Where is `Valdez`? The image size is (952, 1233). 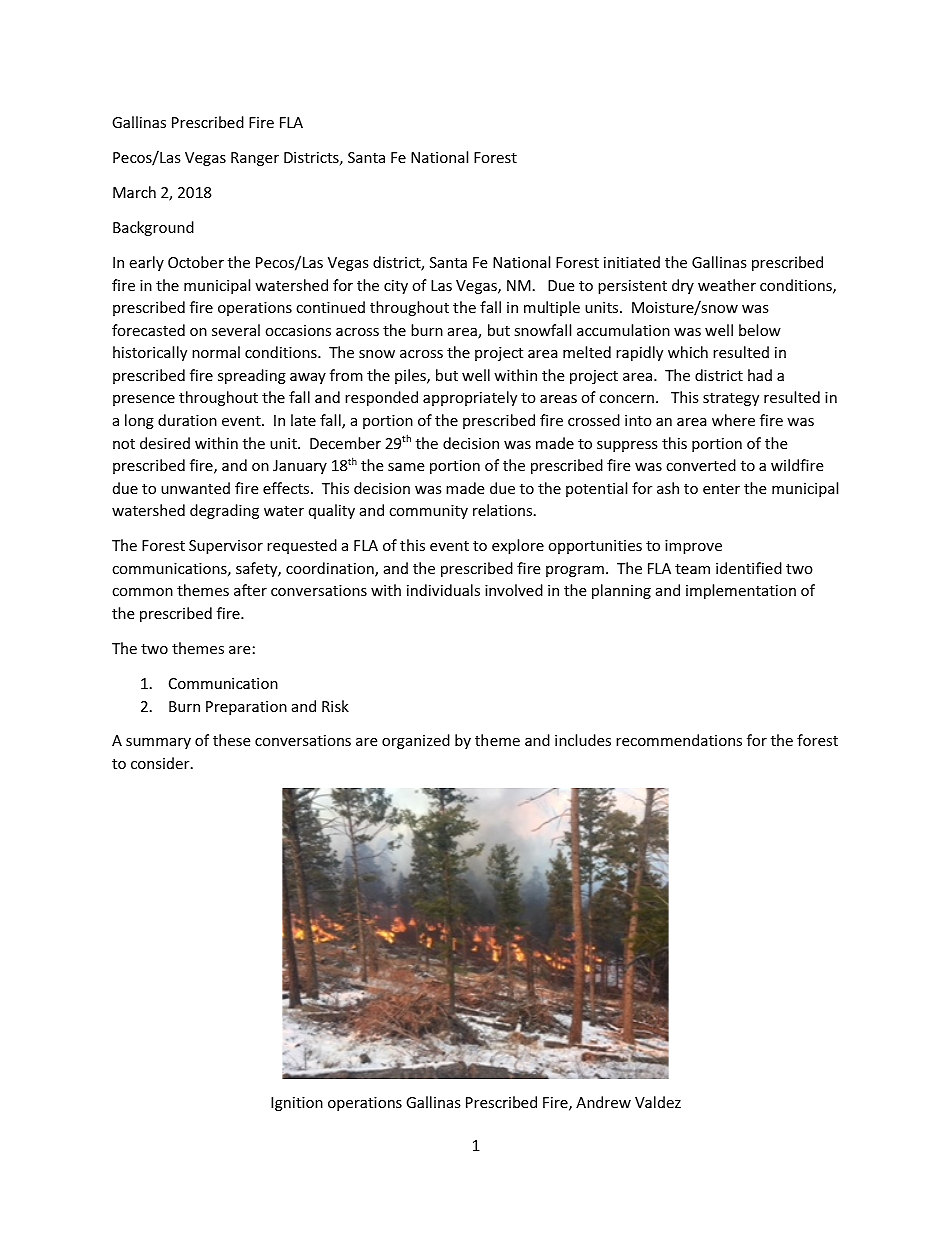
Valdez is located at coordinates (658, 1102).
